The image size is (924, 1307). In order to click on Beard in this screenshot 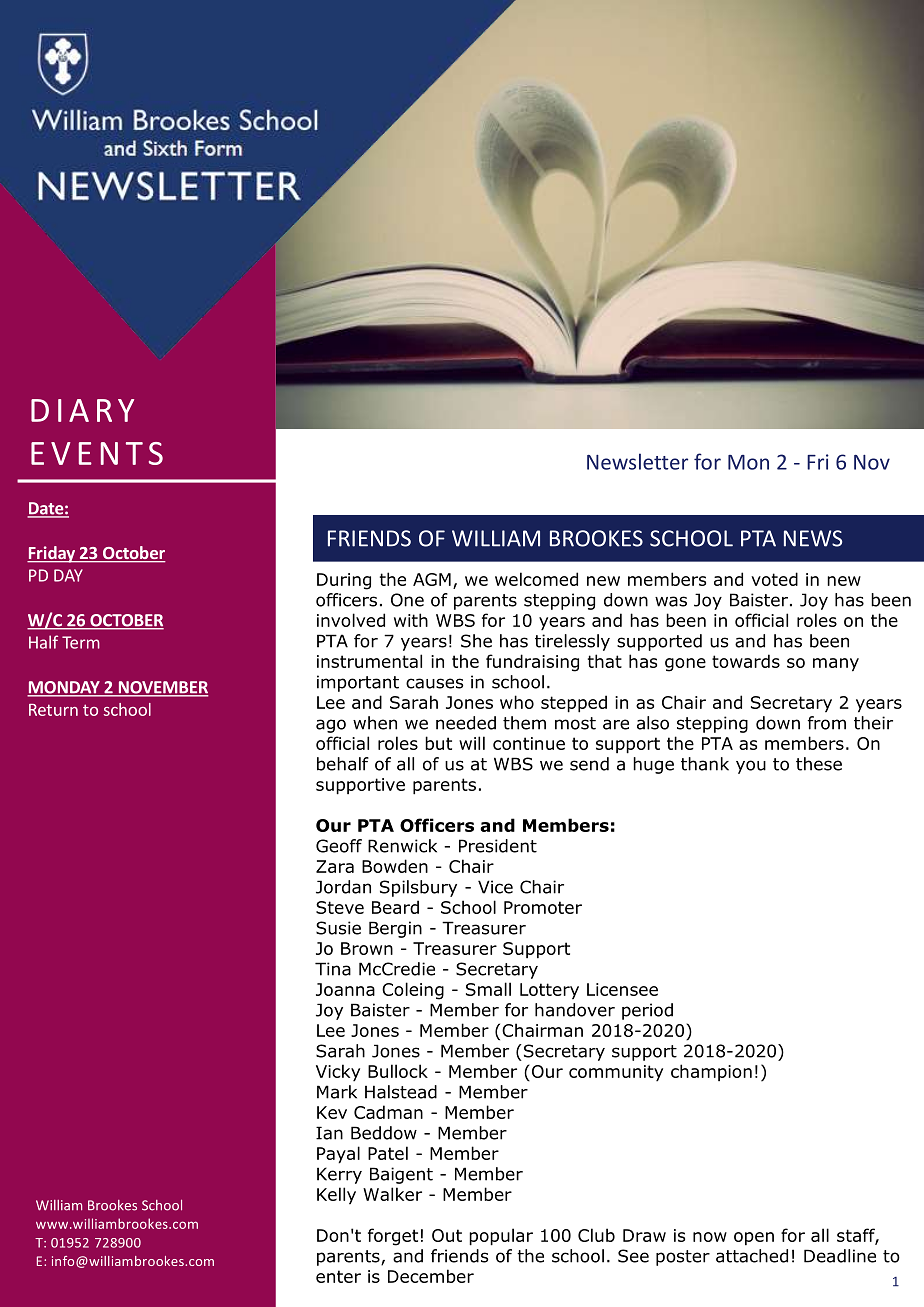, I will do `click(395, 907)`.
